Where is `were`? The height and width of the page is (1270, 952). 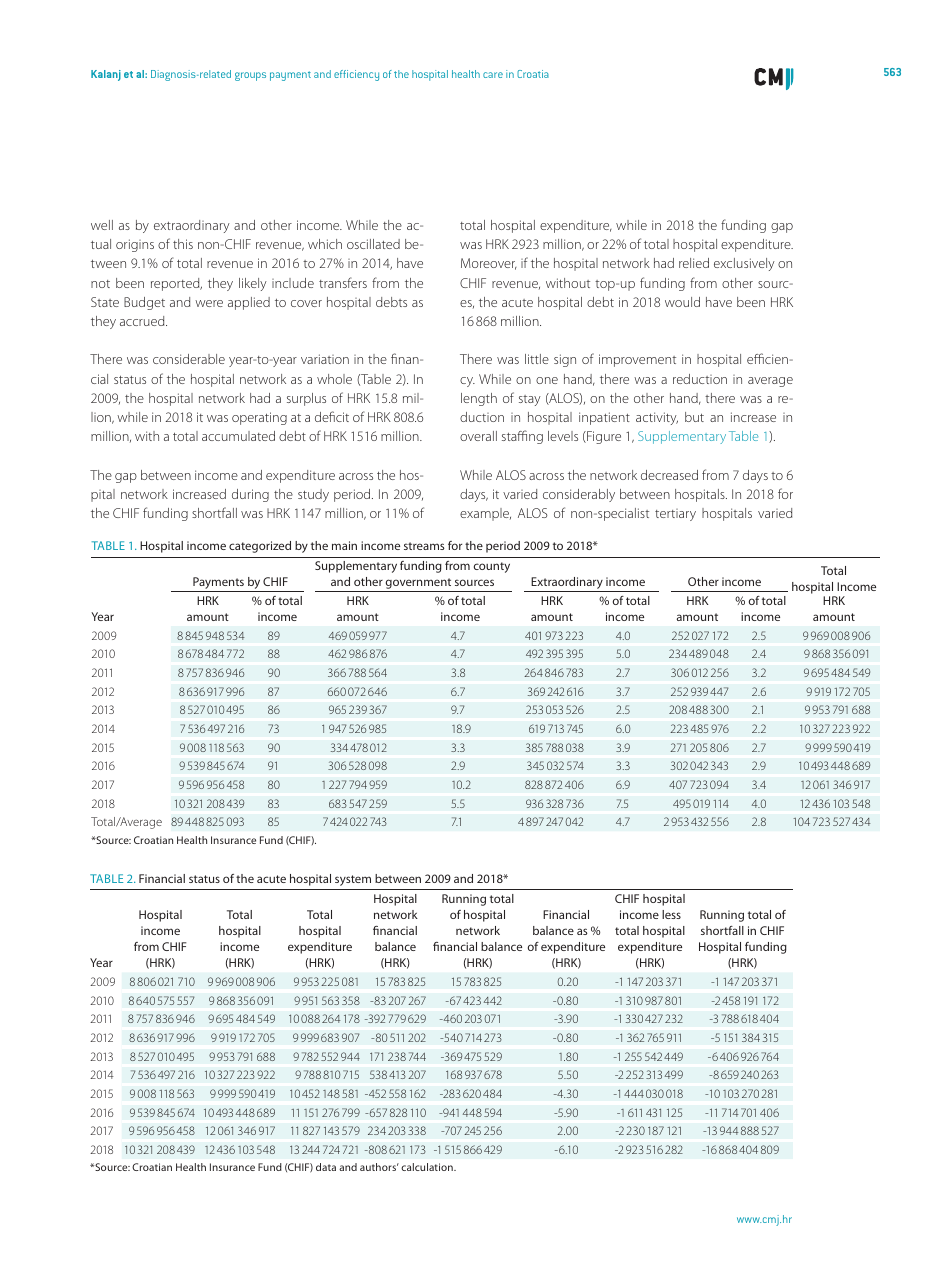 were is located at coordinates (209, 303).
